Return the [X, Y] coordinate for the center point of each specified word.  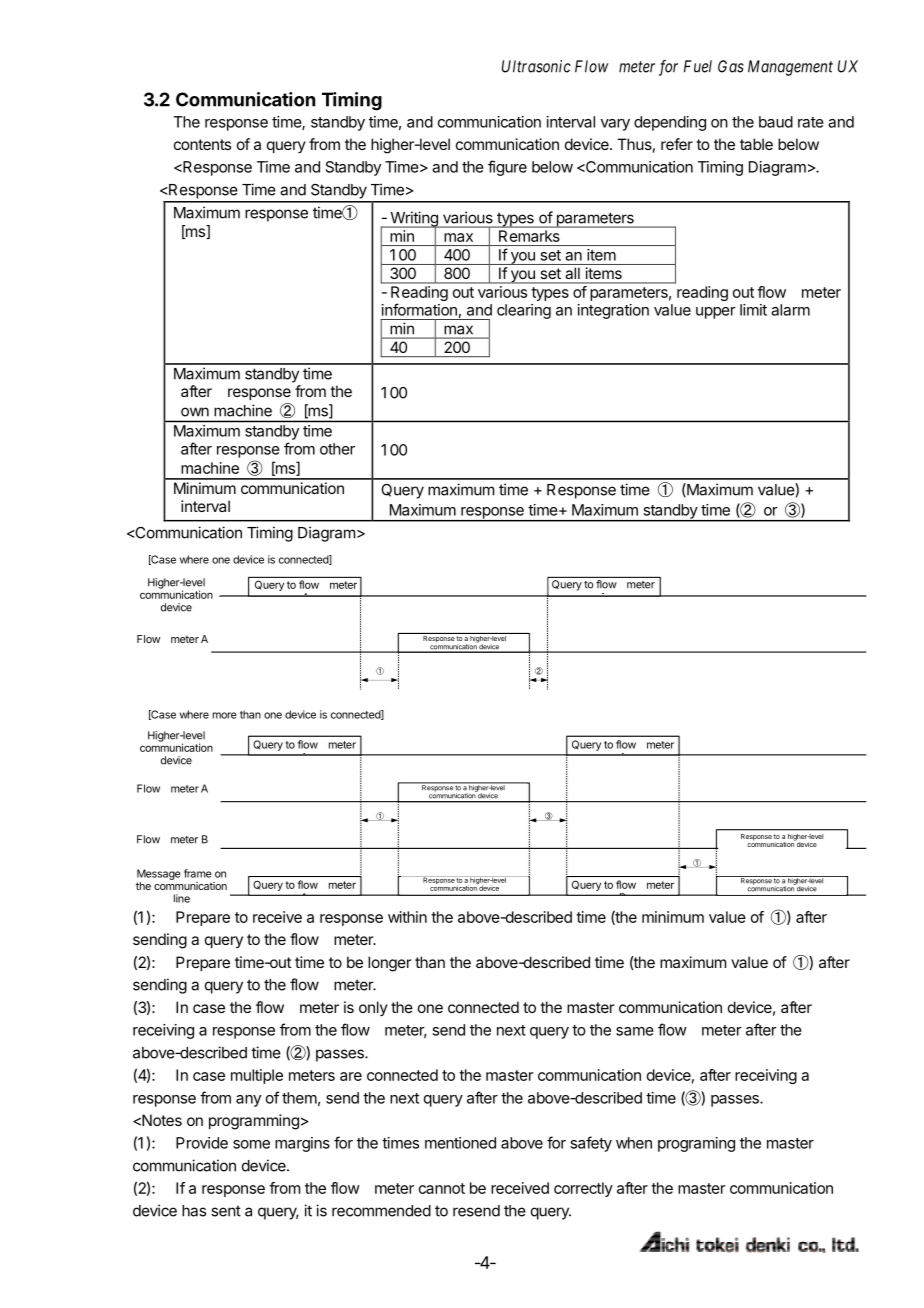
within [407, 917]
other [337, 449]
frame [198, 873]
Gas [731, 66]
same [635, 1031]
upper [716, 313]
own [195, 412]
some [251, 1144]
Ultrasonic [536, 66]
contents [202, 144]
